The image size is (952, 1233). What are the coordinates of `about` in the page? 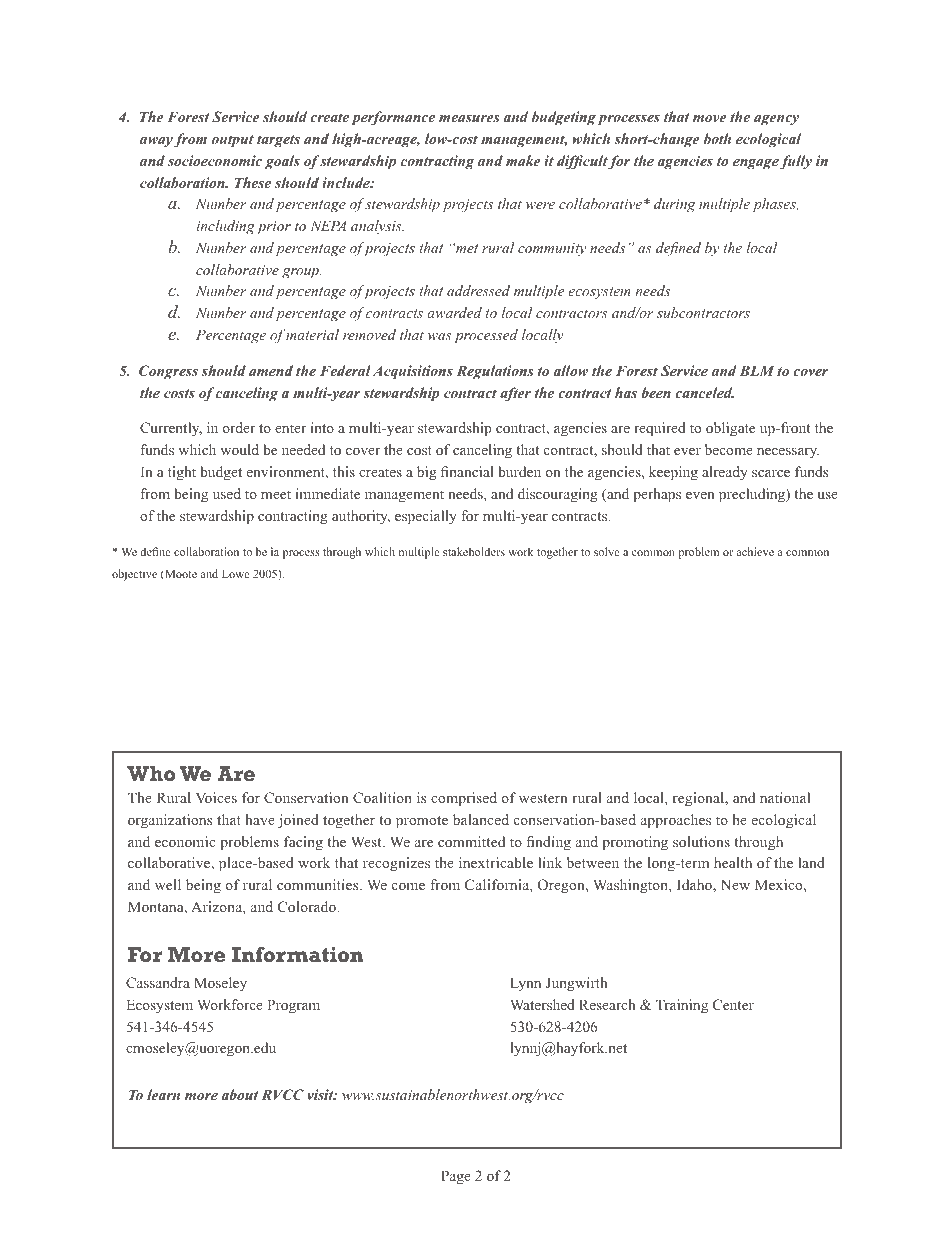 It's located at (240, 1094).
